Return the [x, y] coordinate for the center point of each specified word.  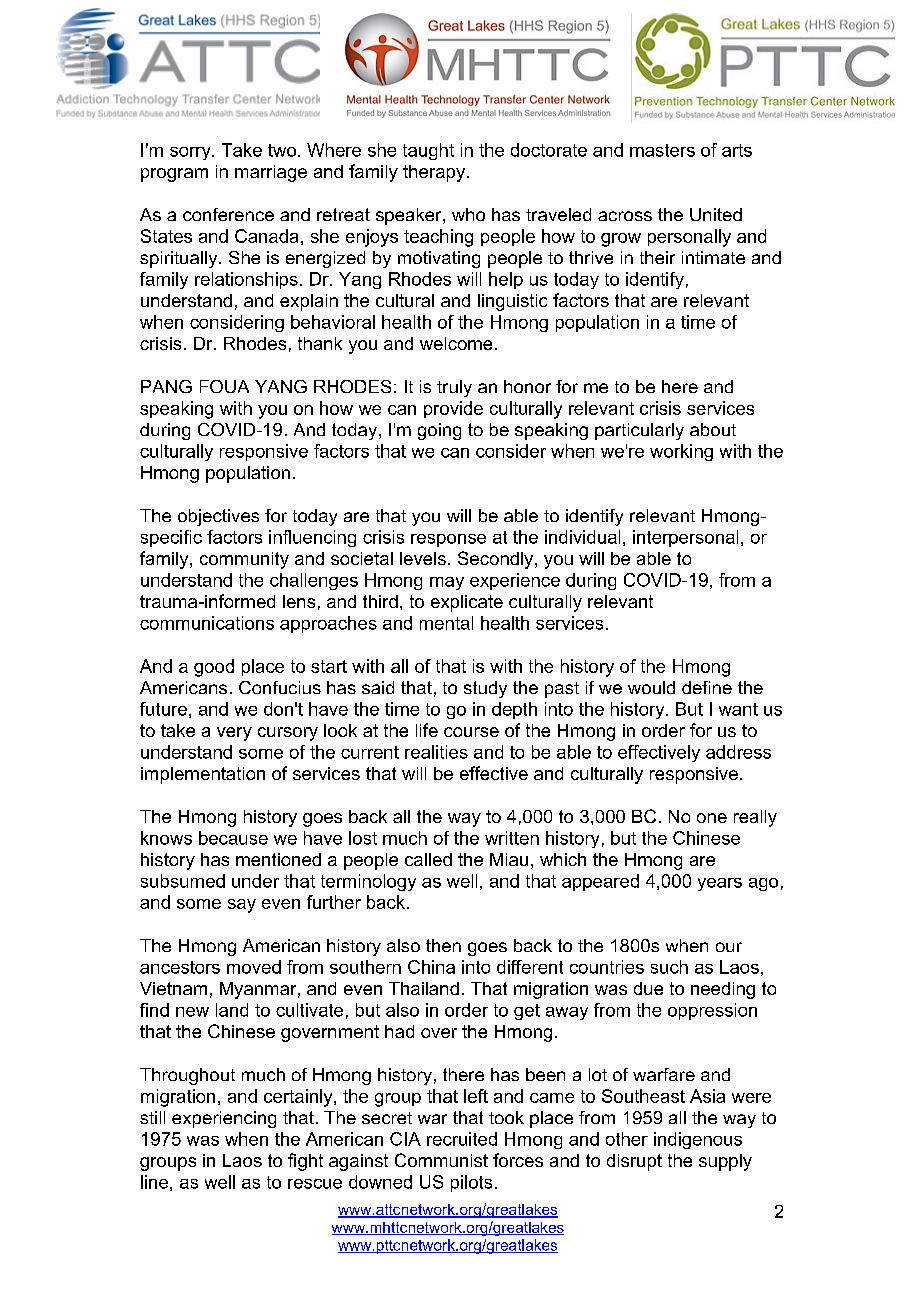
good [214, 668]
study [485, 689]
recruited [462, 1139]
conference [228, 214]
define [707, 687]
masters [662, 150]
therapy [435, 173]
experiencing [224, 1119]
